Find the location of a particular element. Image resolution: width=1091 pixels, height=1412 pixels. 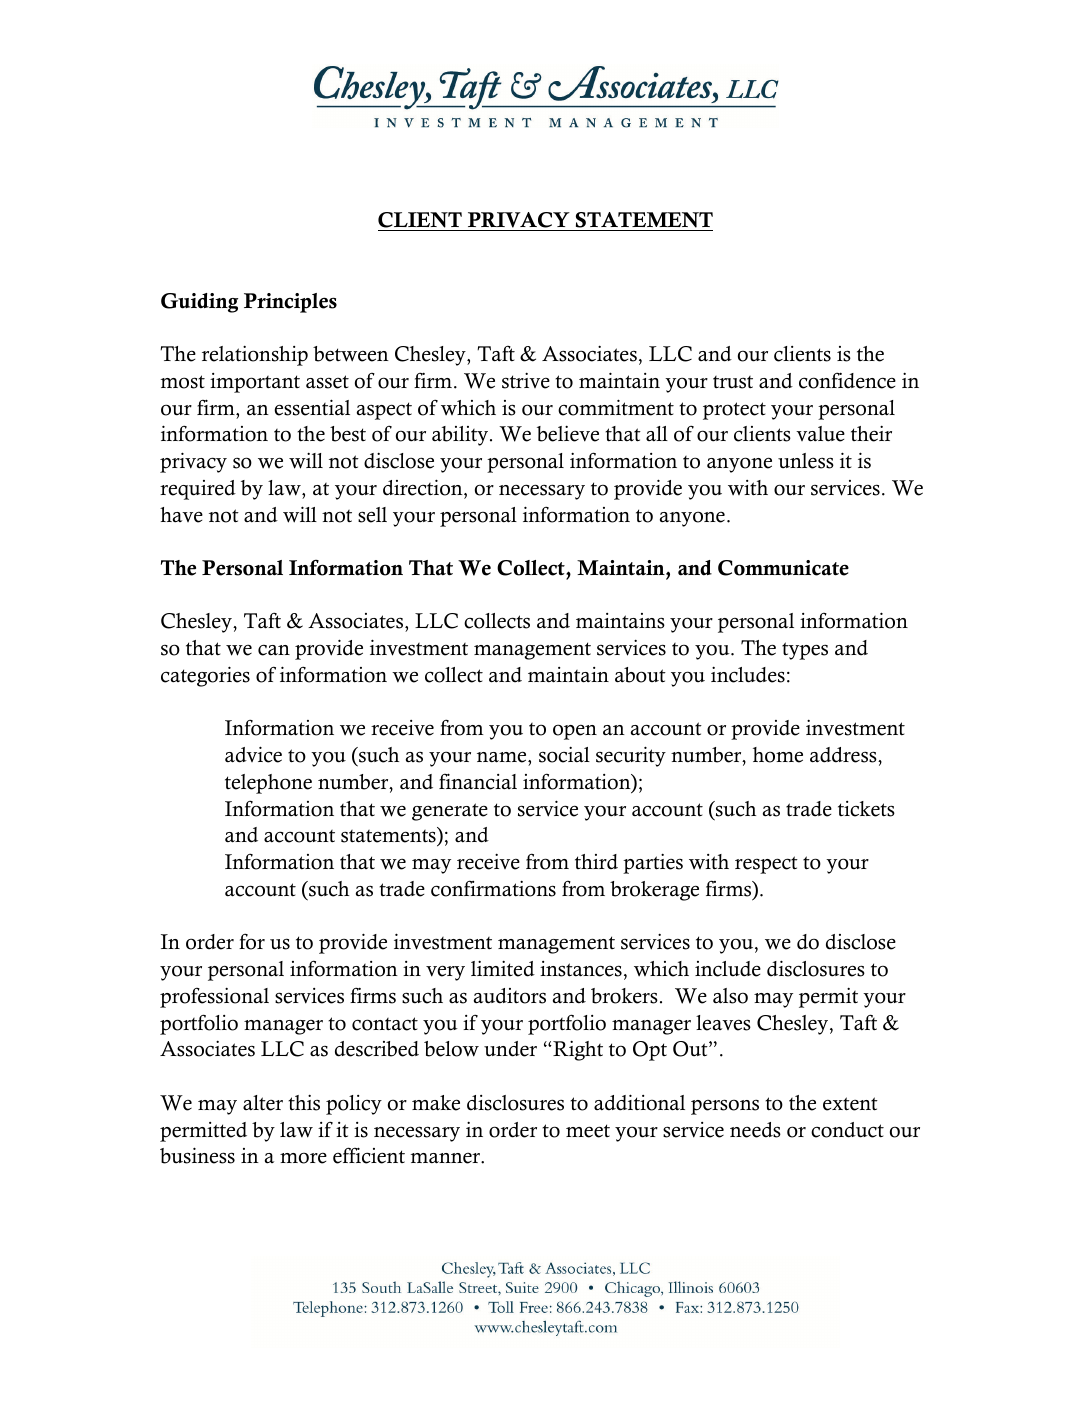

types is located at coordinates (805, 651).
